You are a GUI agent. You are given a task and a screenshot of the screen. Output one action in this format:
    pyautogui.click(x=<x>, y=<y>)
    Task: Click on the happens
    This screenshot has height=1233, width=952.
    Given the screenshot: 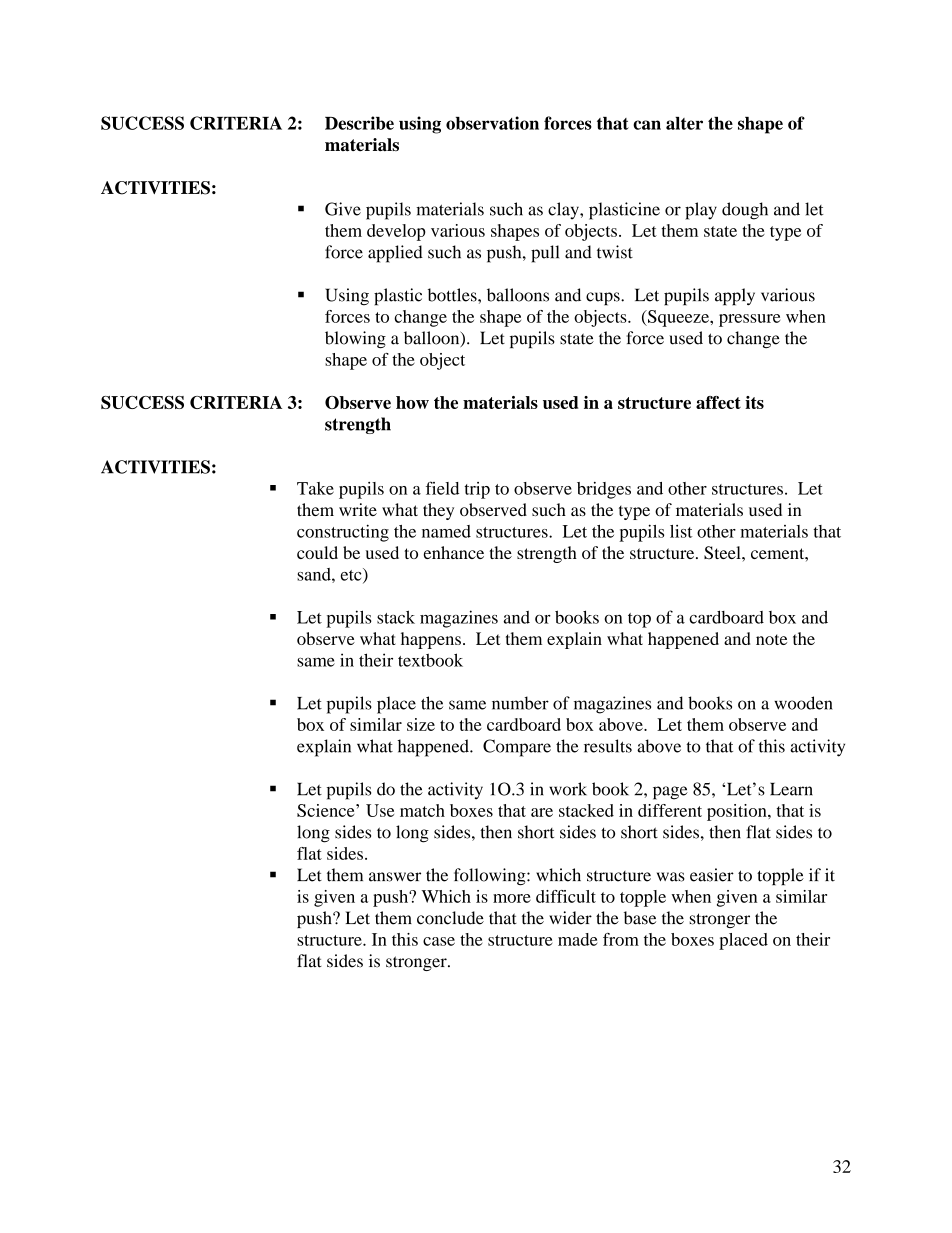 What is the action you would take?
    pyautogui.click(x=431, y=640)
